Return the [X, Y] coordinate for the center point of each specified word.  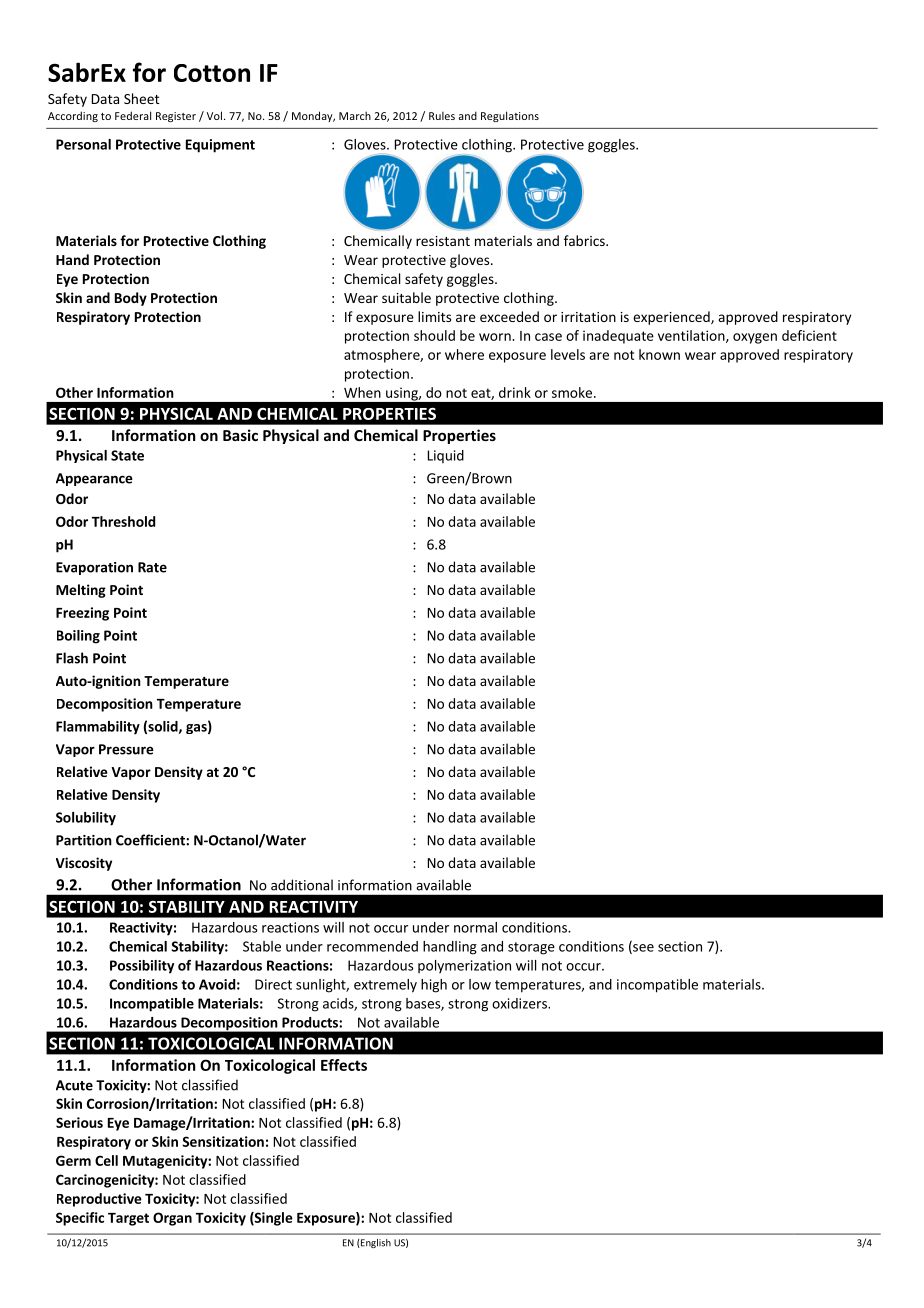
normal [475, 927]
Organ [172, 1219]
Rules [442, 115]
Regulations [510, 116]
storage [531, 948]
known [659, 354]
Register [176, 117]
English [375, 1243]
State [127, 455]
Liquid [446, 456]
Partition [84, 840]
